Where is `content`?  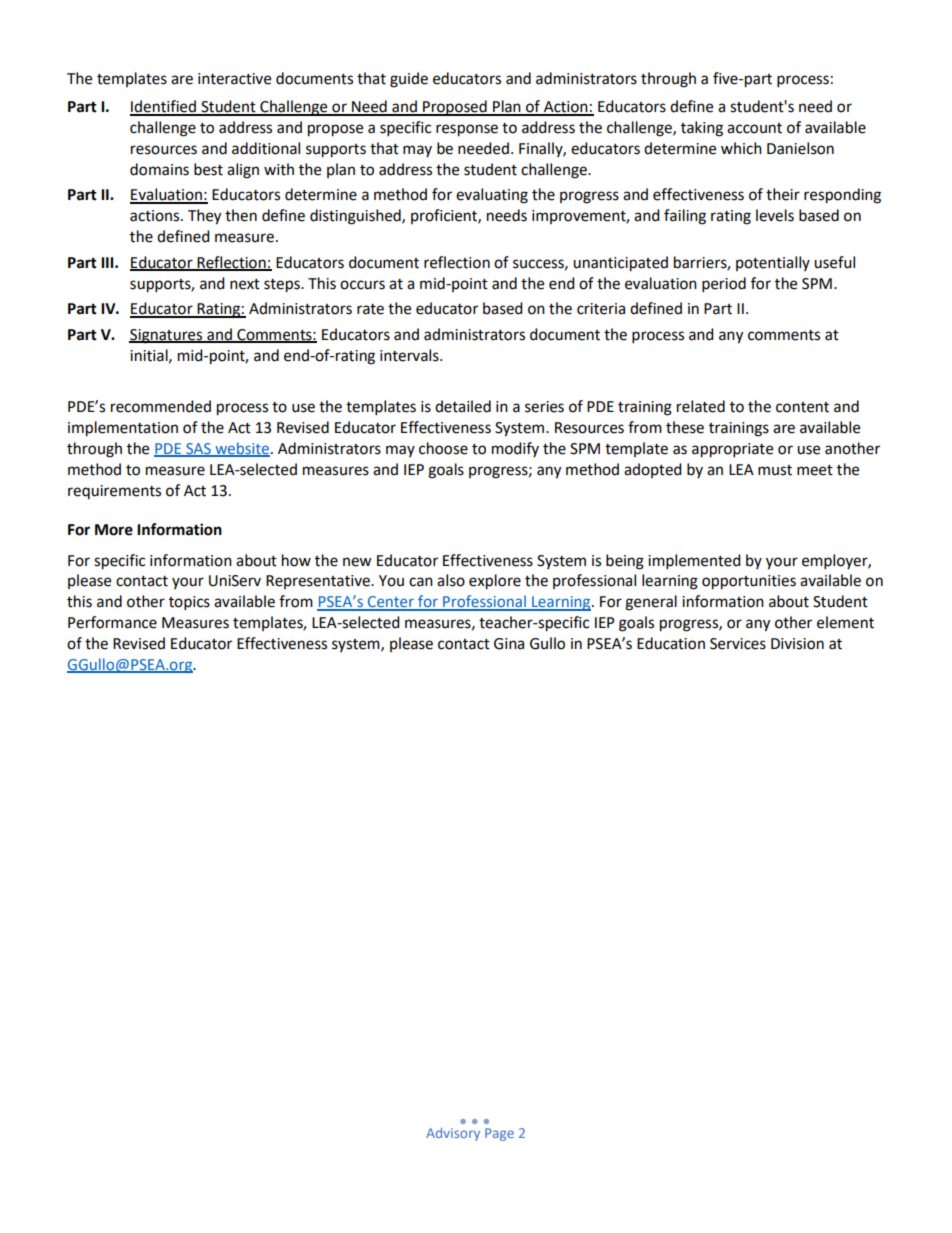 content is located at coordinates (802, 407).
